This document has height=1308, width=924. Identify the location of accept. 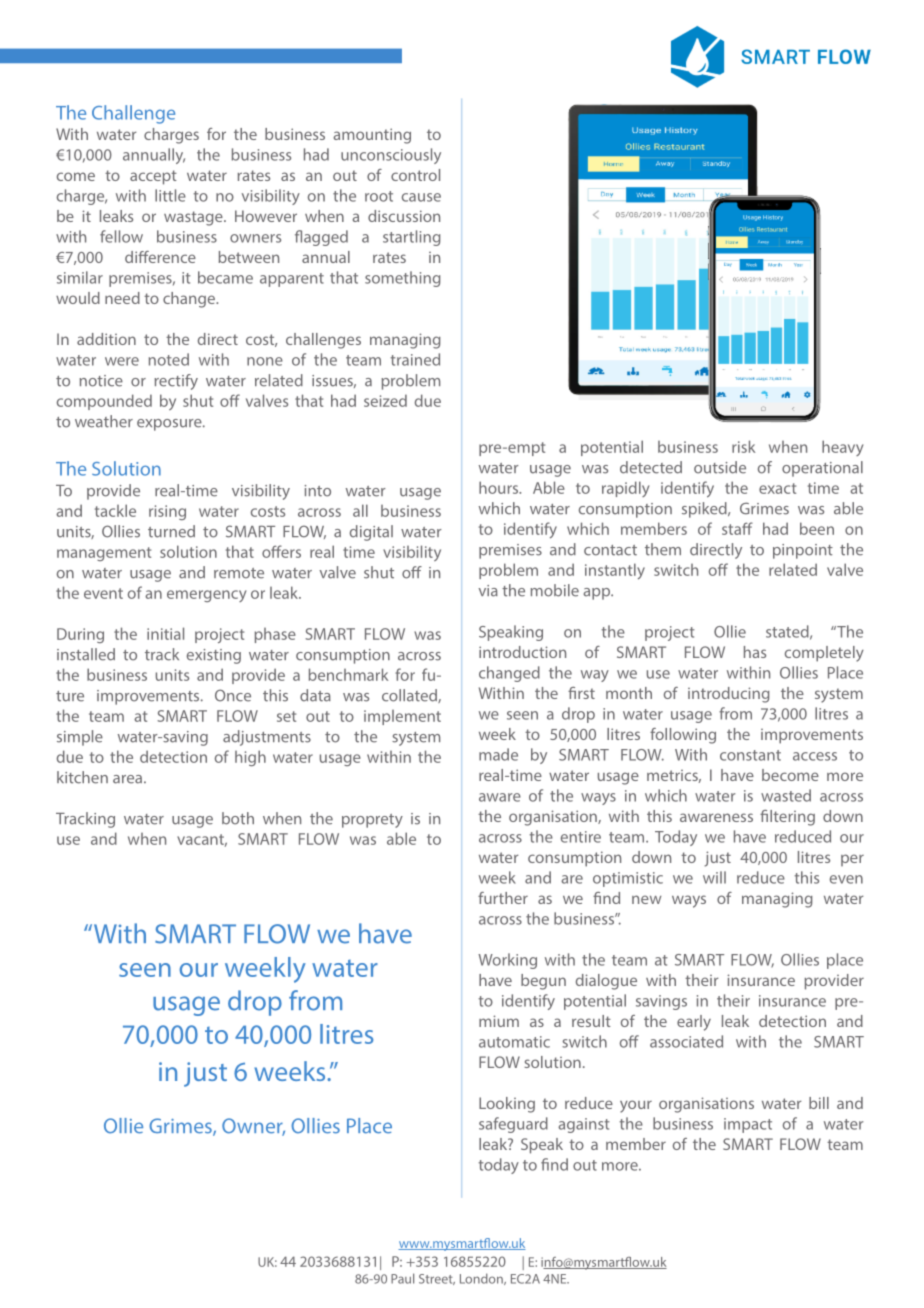
(153, 177).
